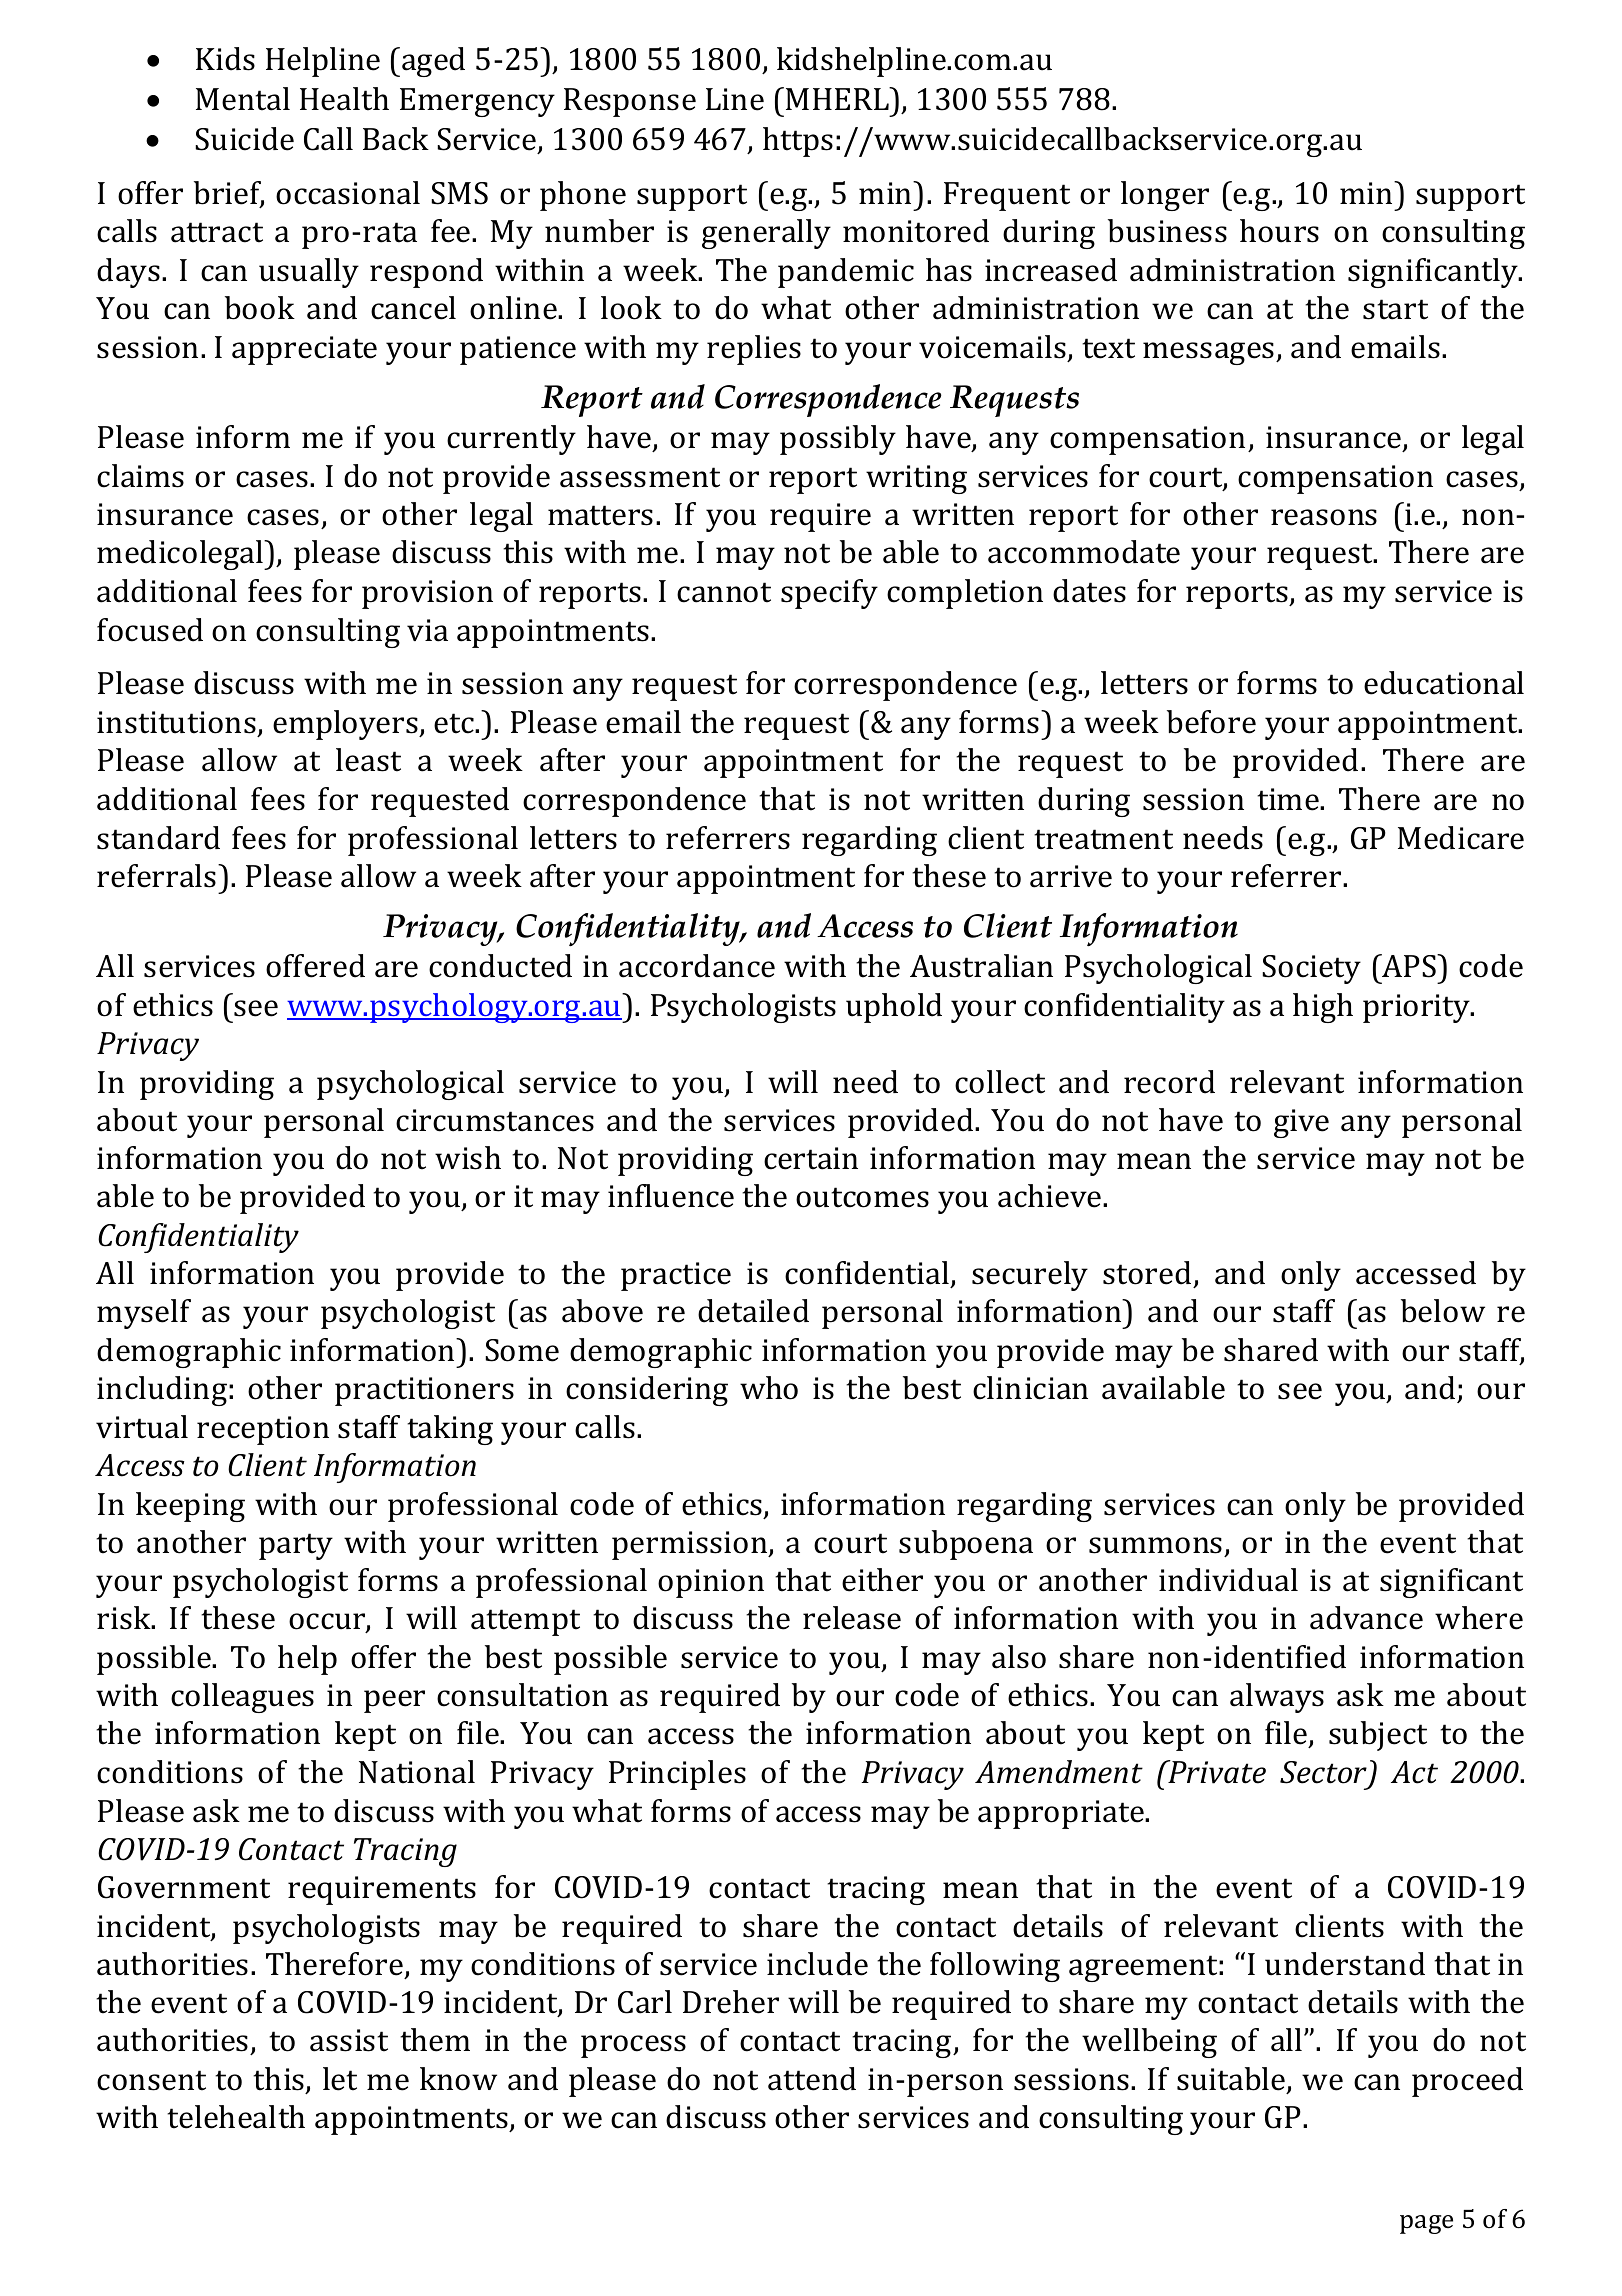 This screenshot has height=2296, width=1622. What do you see at coordinates (243, 99) in the screenshot?
I see `Mental` at bounding box center [243, 99].
